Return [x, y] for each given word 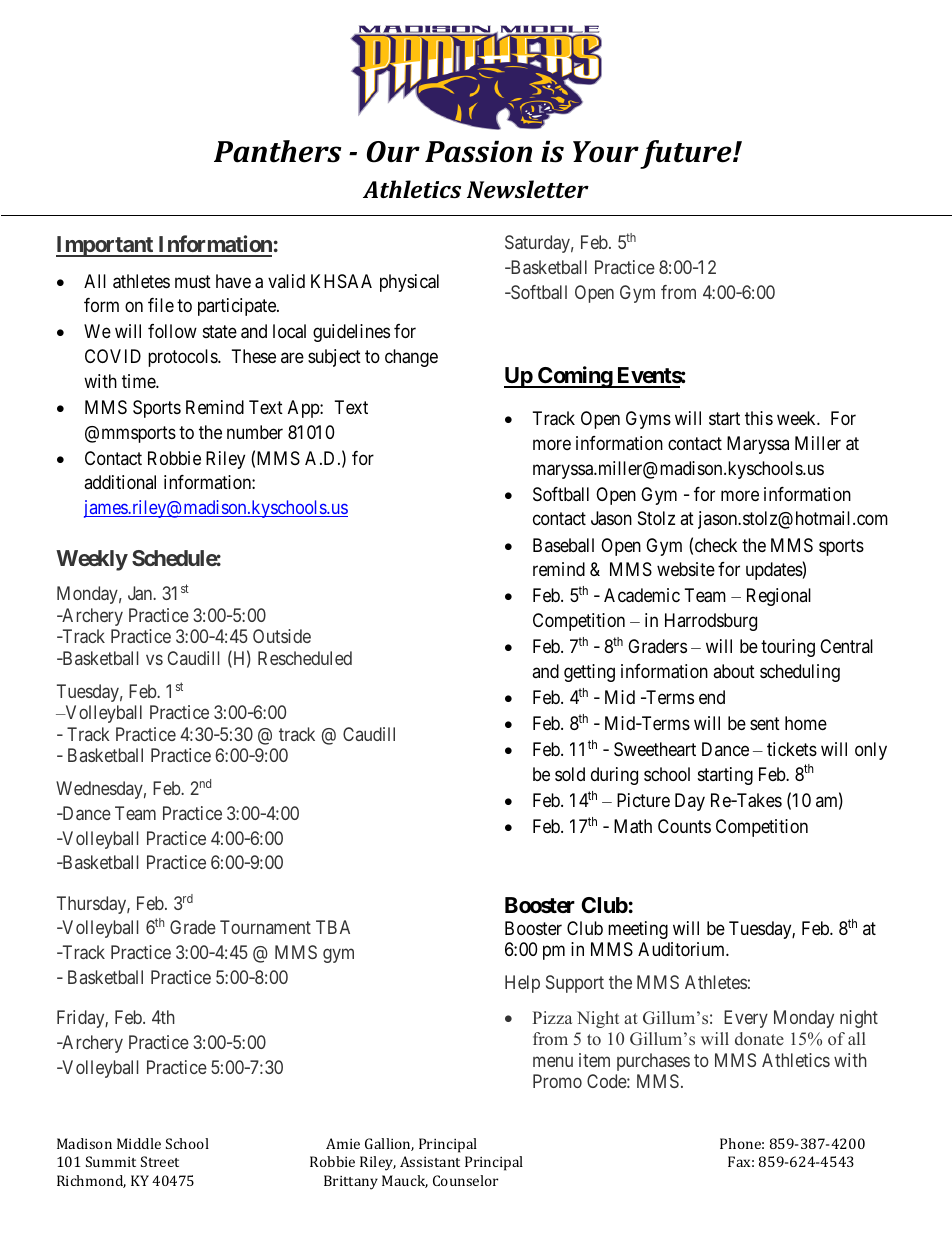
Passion [478, 151]
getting [589, 673]
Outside [282, 636]
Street [160, 1161]
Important [105, 246]
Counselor [465, 1180]
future [687, 154]
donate [759, 1038]
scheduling [800, 673]
